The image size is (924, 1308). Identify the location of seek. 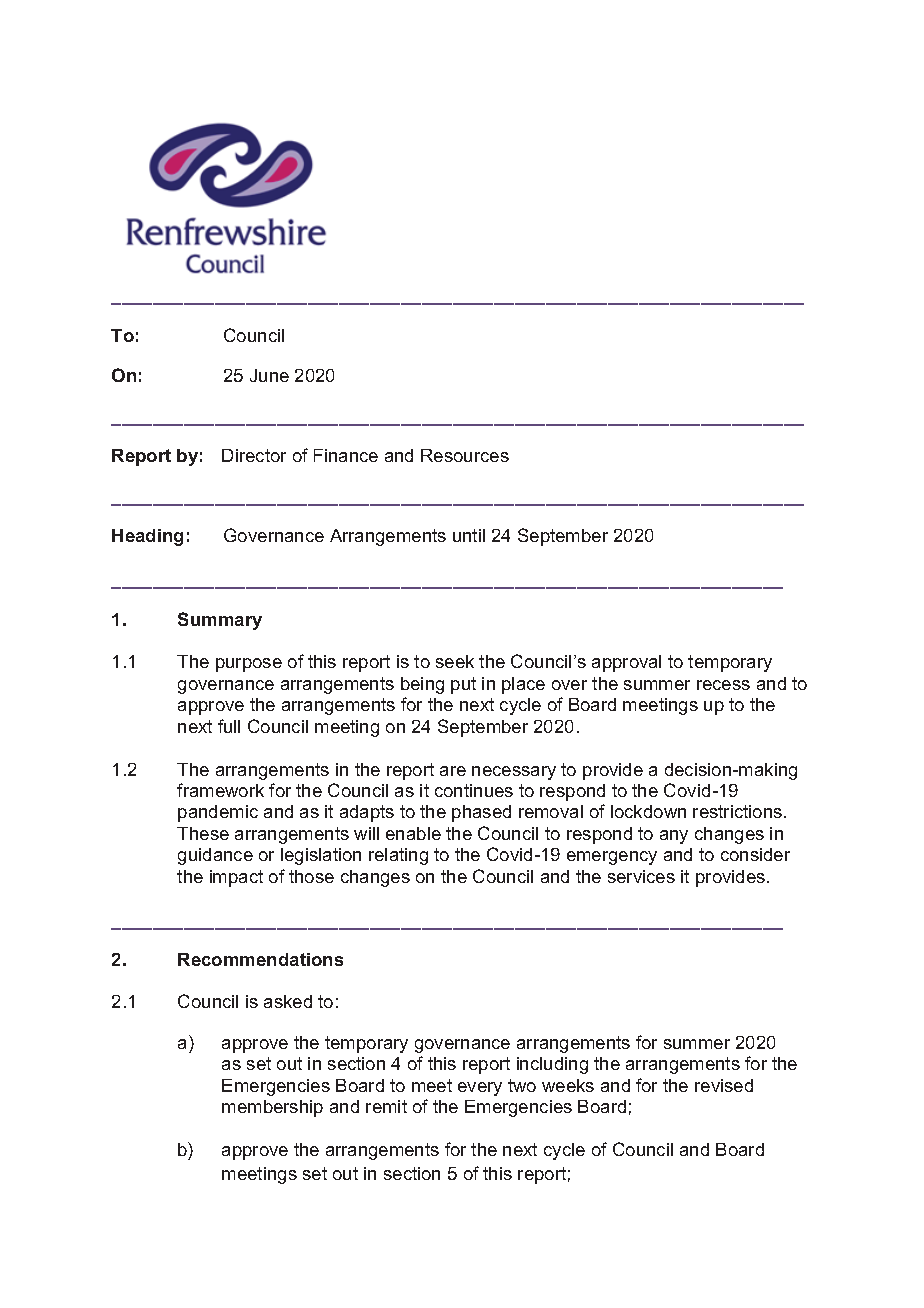
(455, 661).
